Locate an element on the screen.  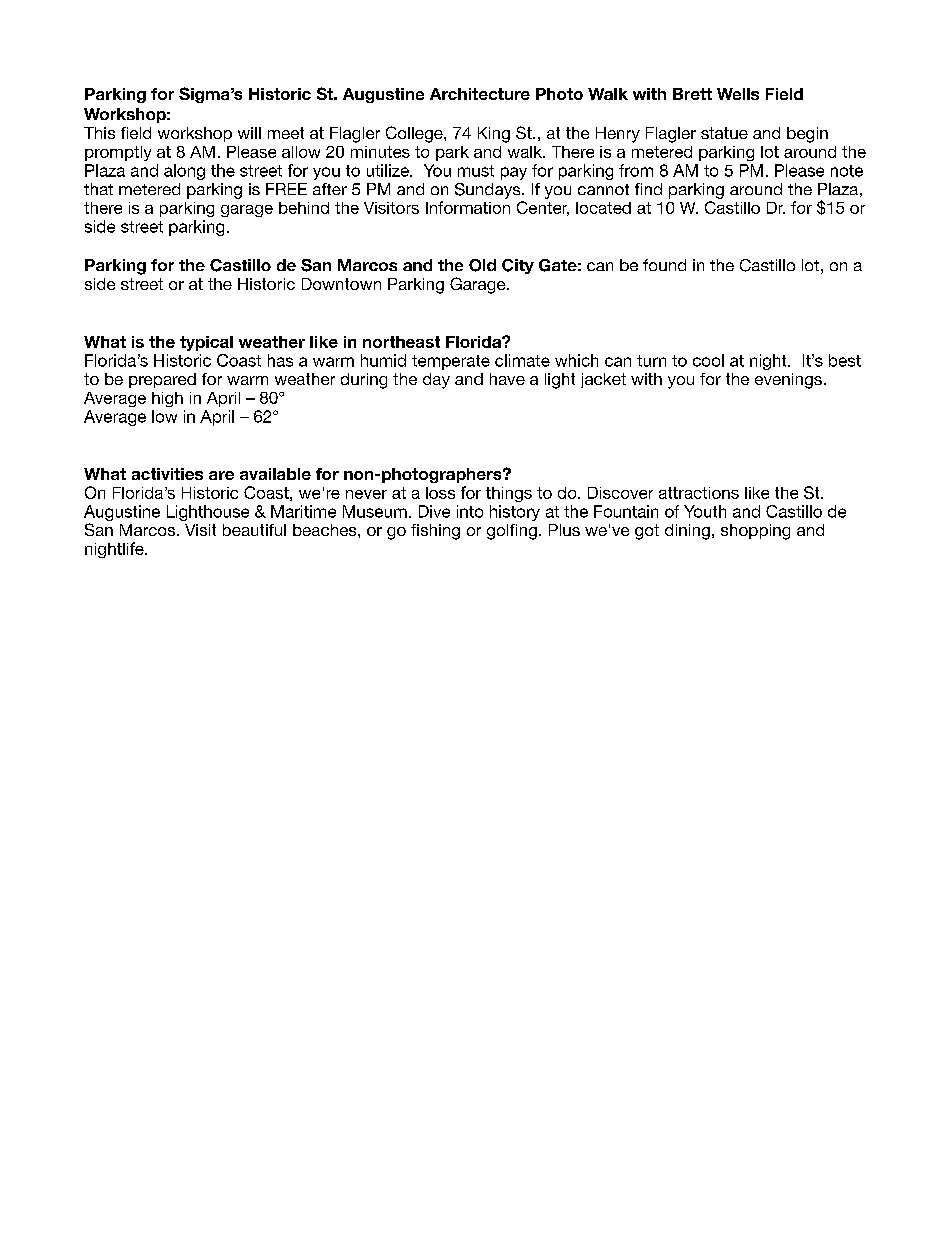
Information is located at coordinates (468, 207).
